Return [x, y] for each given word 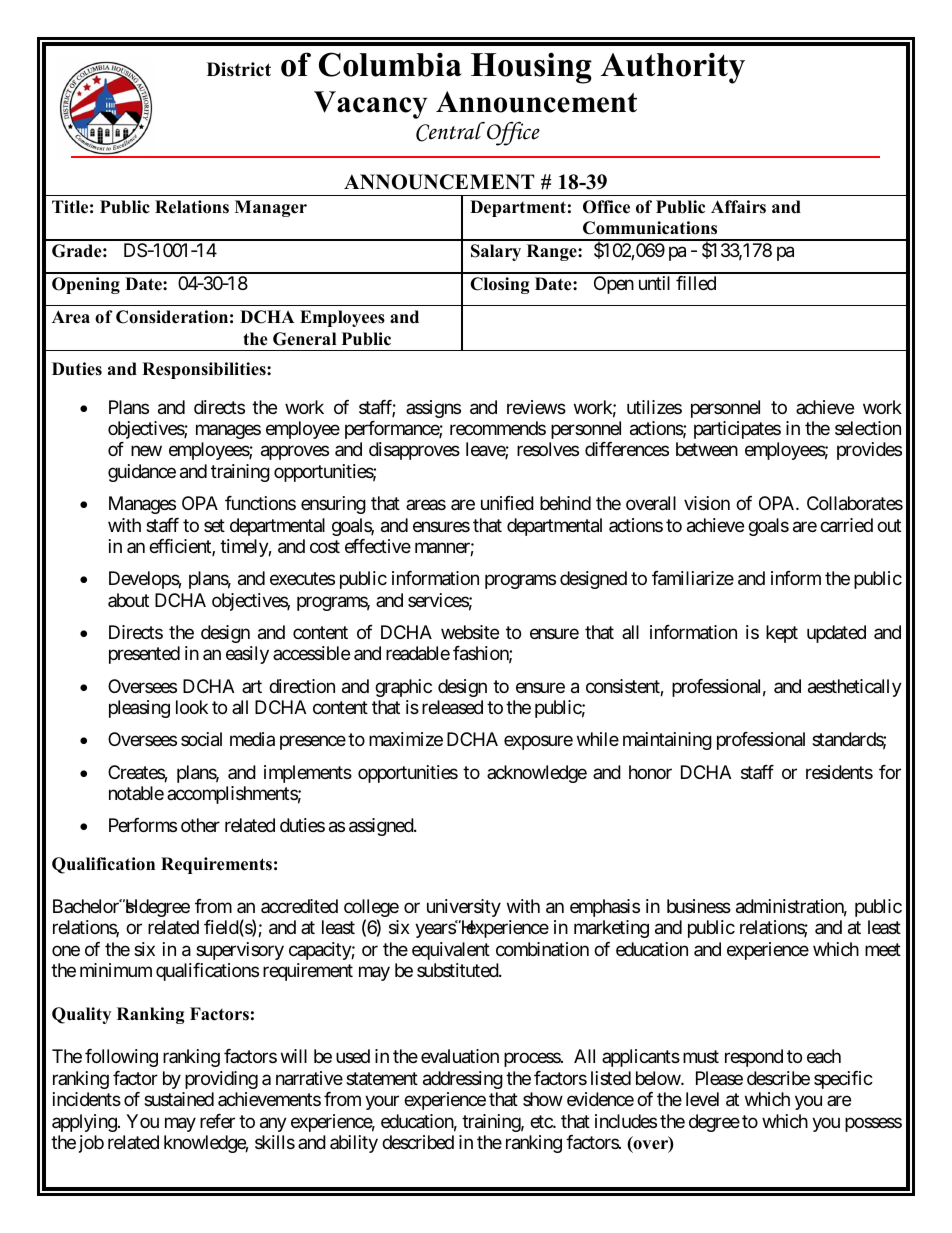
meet [883, 949]
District [239, 69]
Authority [673, 68]
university [464, 908]
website [470, 632]
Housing [531, 68]
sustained [179, 1099]
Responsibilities [205, 370]
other [200, 825]
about [128, 600]
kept [782, 634]
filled [696, 283]
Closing [499, 285]
